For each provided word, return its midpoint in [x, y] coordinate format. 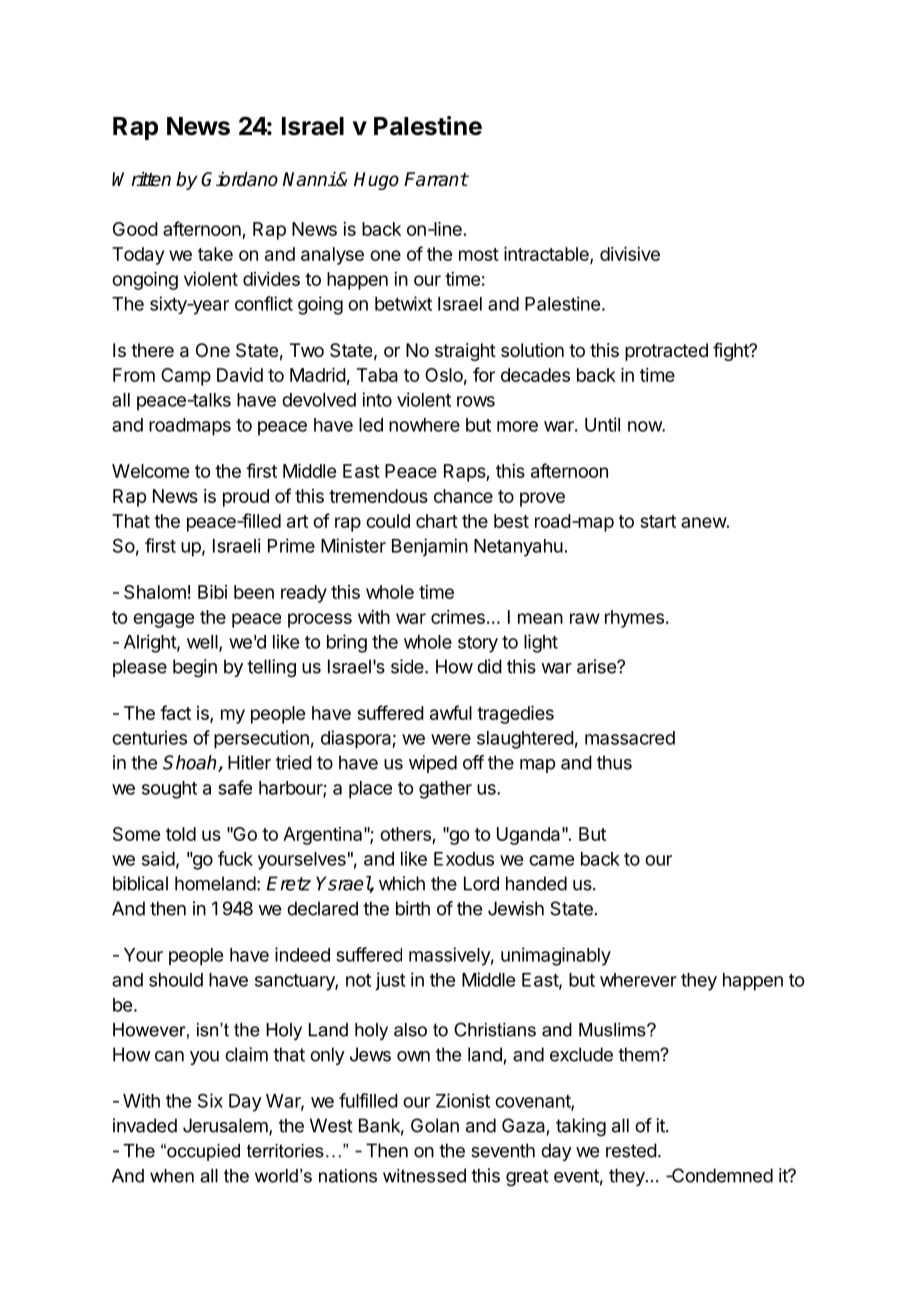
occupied [202, 1152]
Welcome [150, 471]
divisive [630, 254]
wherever [638, 980]
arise [597, 666]
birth [413, 908]
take [215, 254]
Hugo [376, 181]
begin [195, 668]
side [408, 666]
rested [631, 1150]
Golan [435, 1125]
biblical [140, 883]
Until [602, 424]
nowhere [424, 425]
